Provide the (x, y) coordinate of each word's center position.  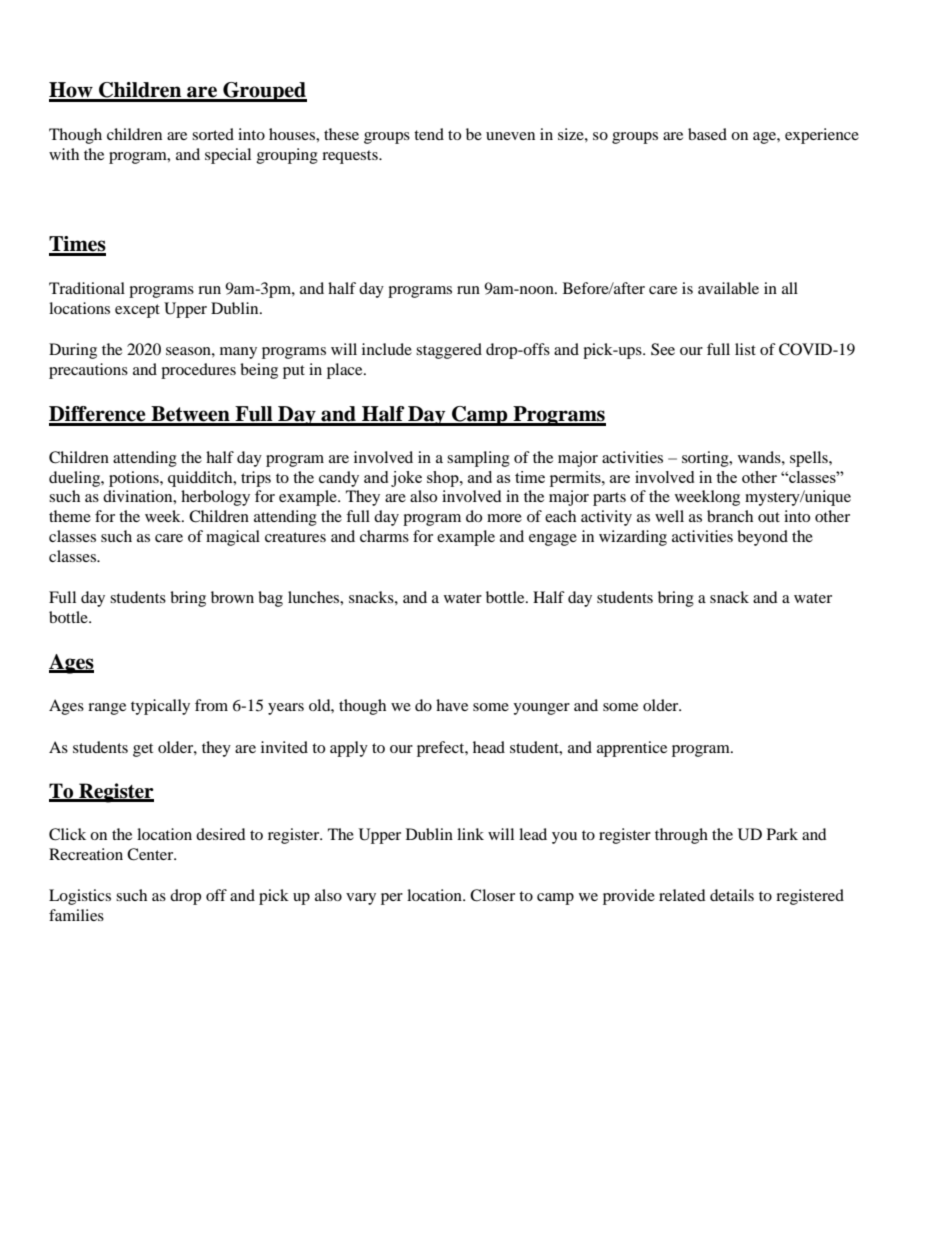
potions (135, 479)
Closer (492, 895)
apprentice (632, 749)
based (707, 134)
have (452, 705)
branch (730, 516)
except (137, 311)
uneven (510, 136)
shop (444, 479)
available (728, 288)
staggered (449, 351)
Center (151, 854)
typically (160, 707)
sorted (213, 134)
